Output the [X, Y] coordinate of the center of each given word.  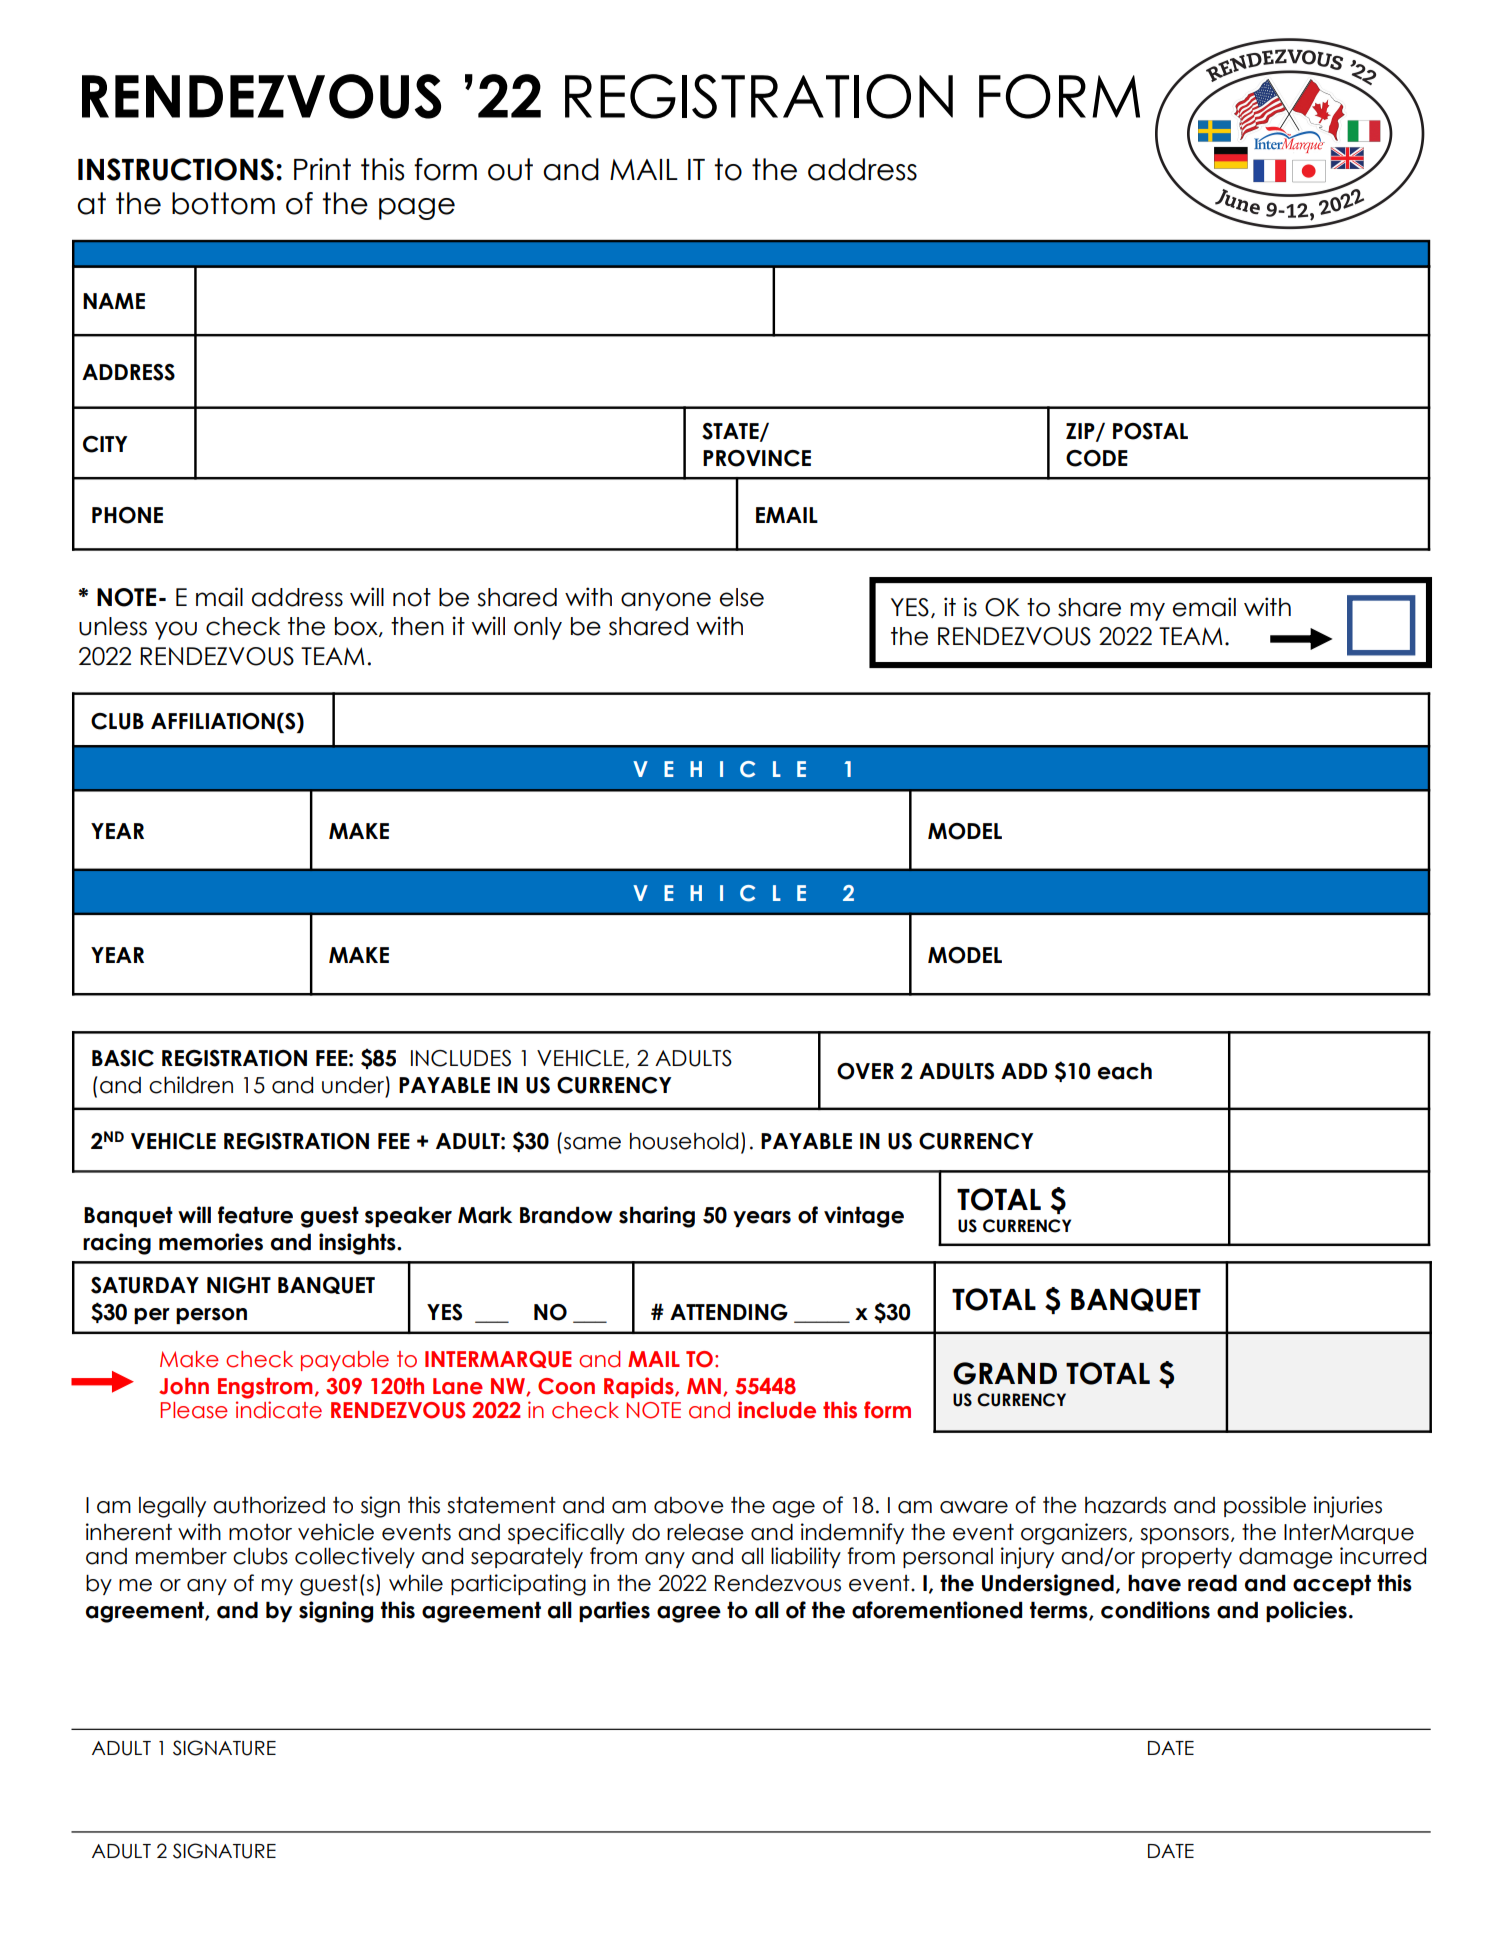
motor [260, 1532]
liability [806, 1557]
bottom [223, 203]
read [1212, 1583]
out [510, 169]
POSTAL [1150, 431]
